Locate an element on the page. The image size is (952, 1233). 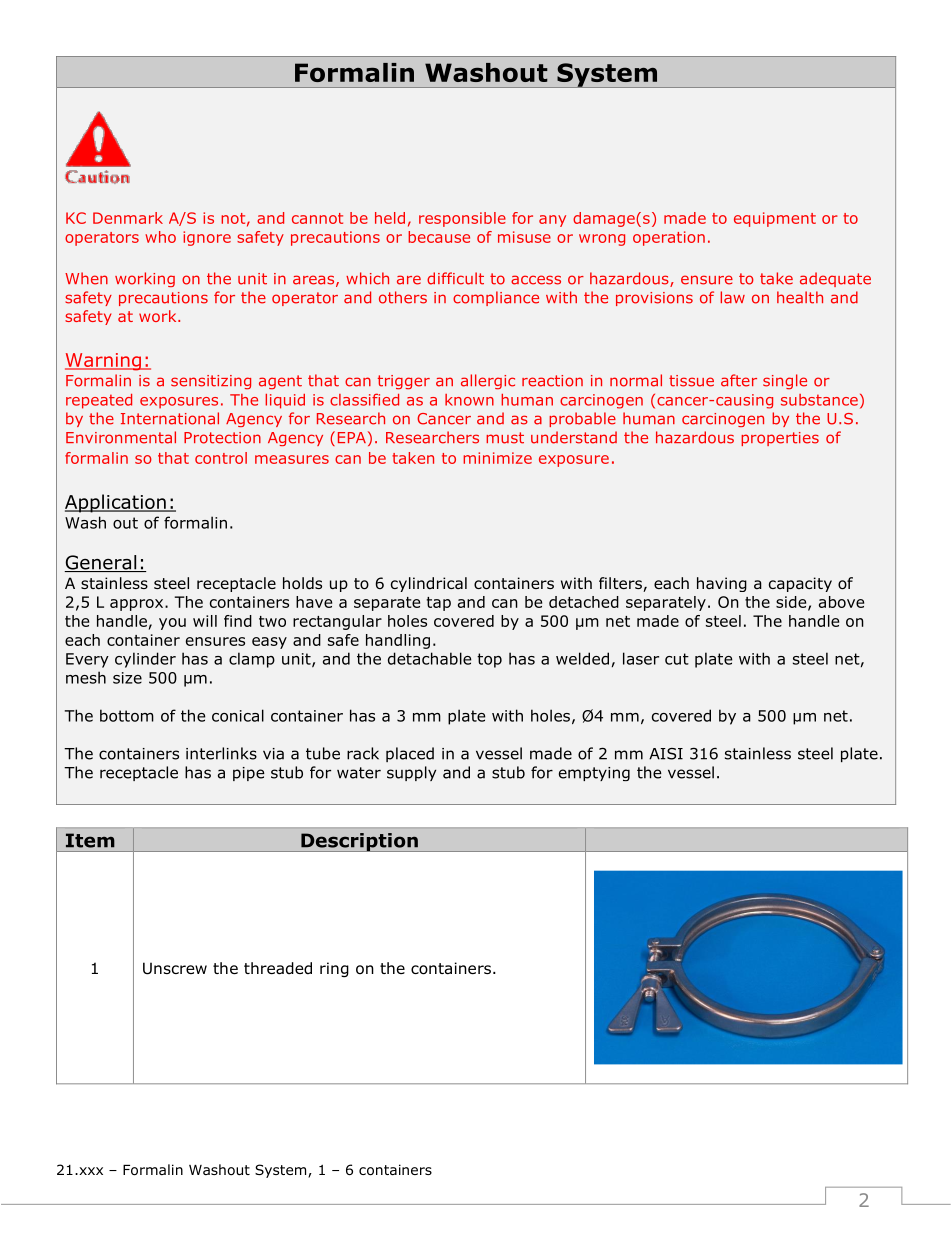
tap is located at coordinates (439, 604).
